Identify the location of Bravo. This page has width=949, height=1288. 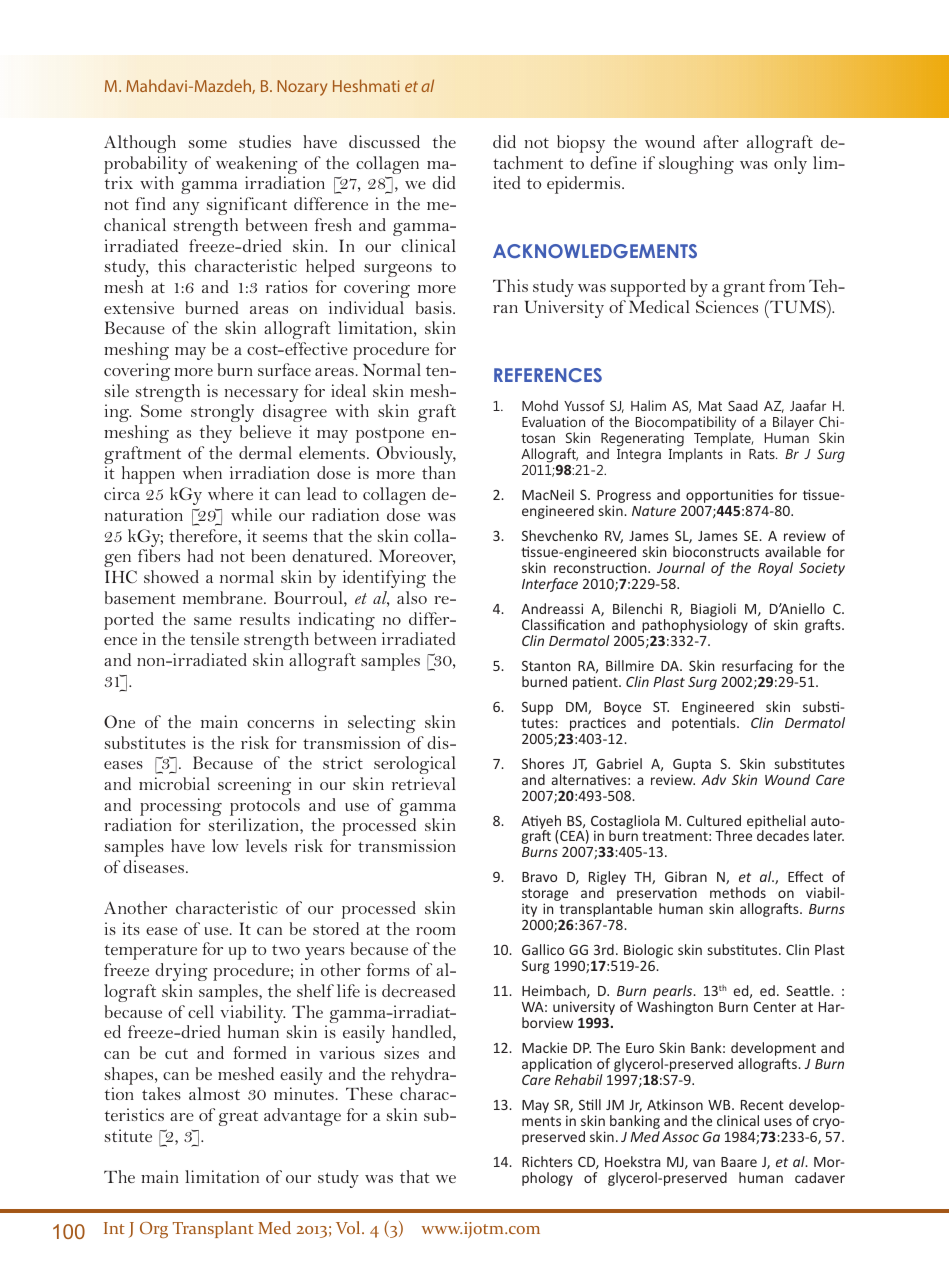
(539, 877).
